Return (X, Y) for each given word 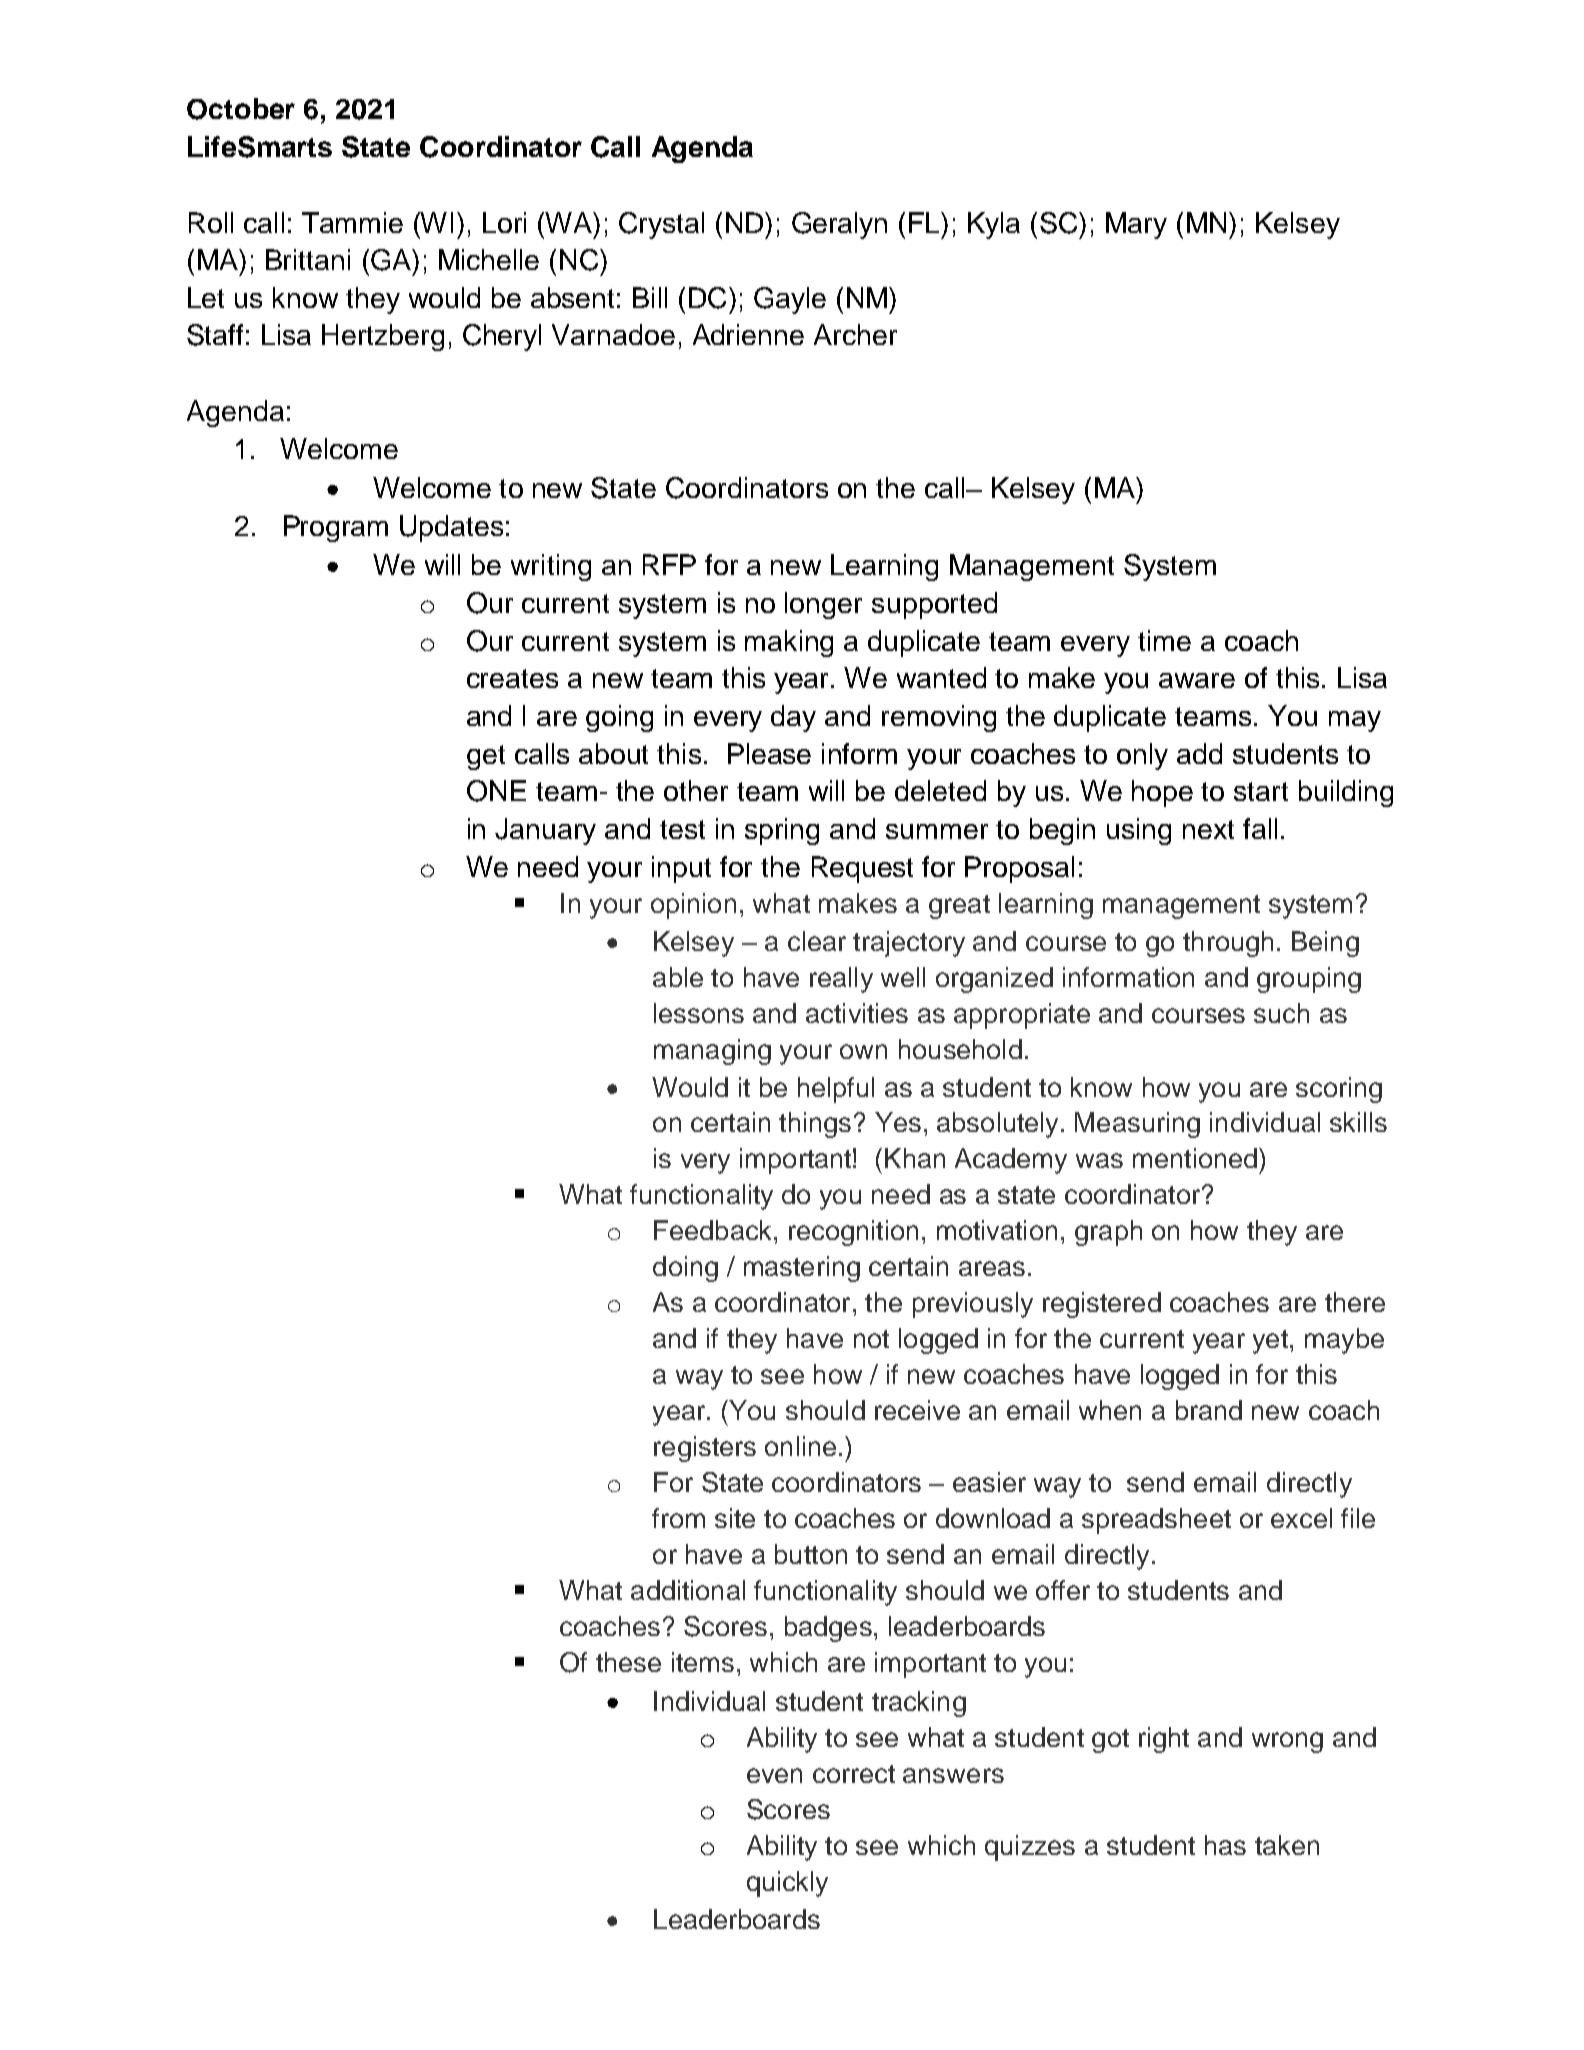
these (628, 1662)
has (1225, 1845)
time (1164, 640)
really (841, 980)
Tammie (352, 222)
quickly (787, 1884)
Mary (1136, 225)
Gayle (790, 300)
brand (1209, 1410)
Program (336, 528)
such (1281, 1013)
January (545, 831)
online (800, 1446)
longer (823, 605)
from (678, 1518)
